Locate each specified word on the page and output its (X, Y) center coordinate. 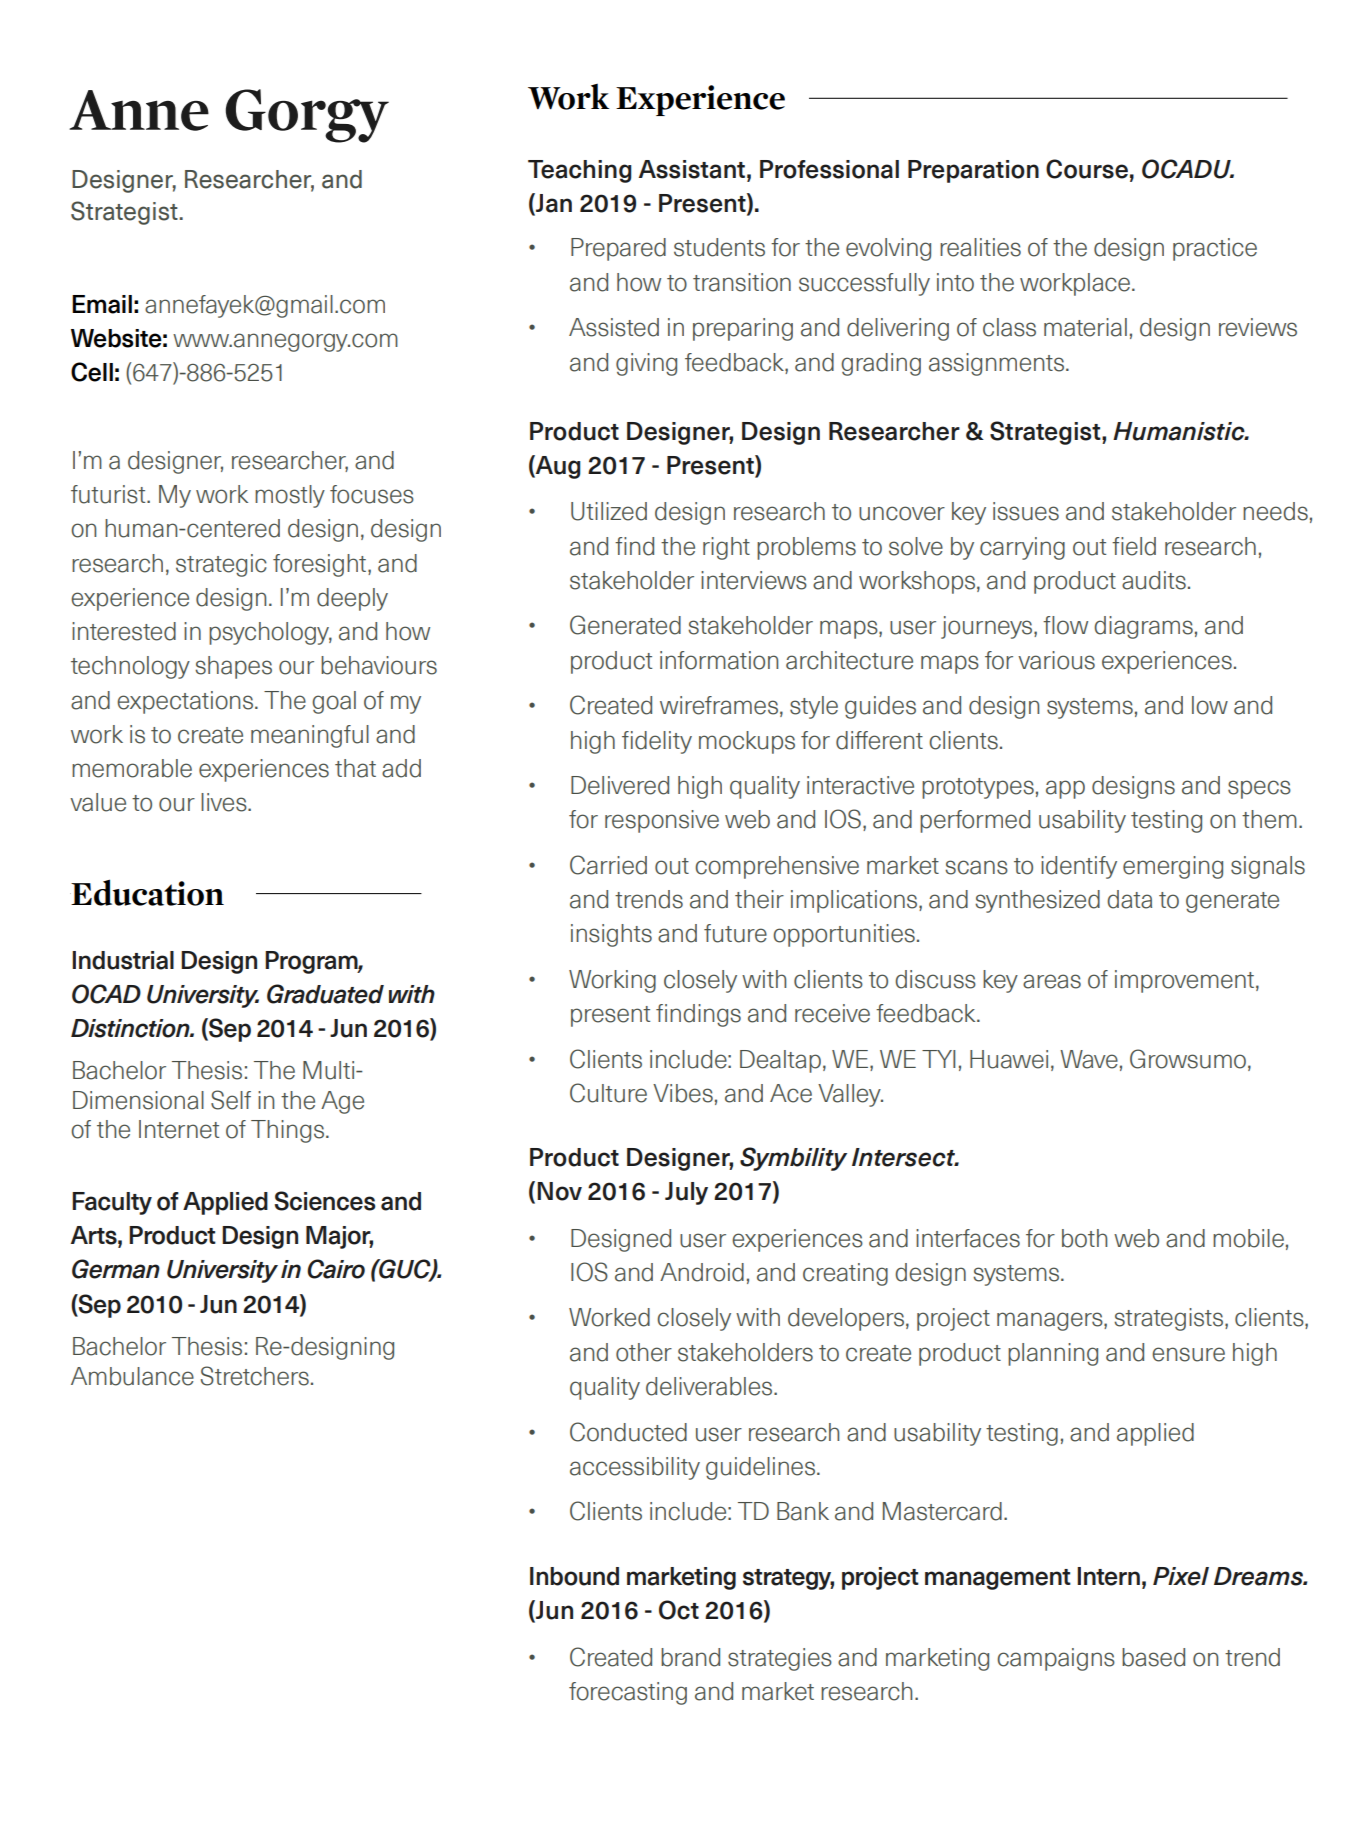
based (1153, 1657)
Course (1087, 169)
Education (147, 892)
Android (702, 1272)
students (719, 247)
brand (690, 1657)
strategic (221, 565)
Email (102, 304)
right (726, 548)
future (735, 933)
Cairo (336, 1269)
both (1084, 1238)
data (1129, 899)
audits (1154, 580)
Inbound (574, 1576)
